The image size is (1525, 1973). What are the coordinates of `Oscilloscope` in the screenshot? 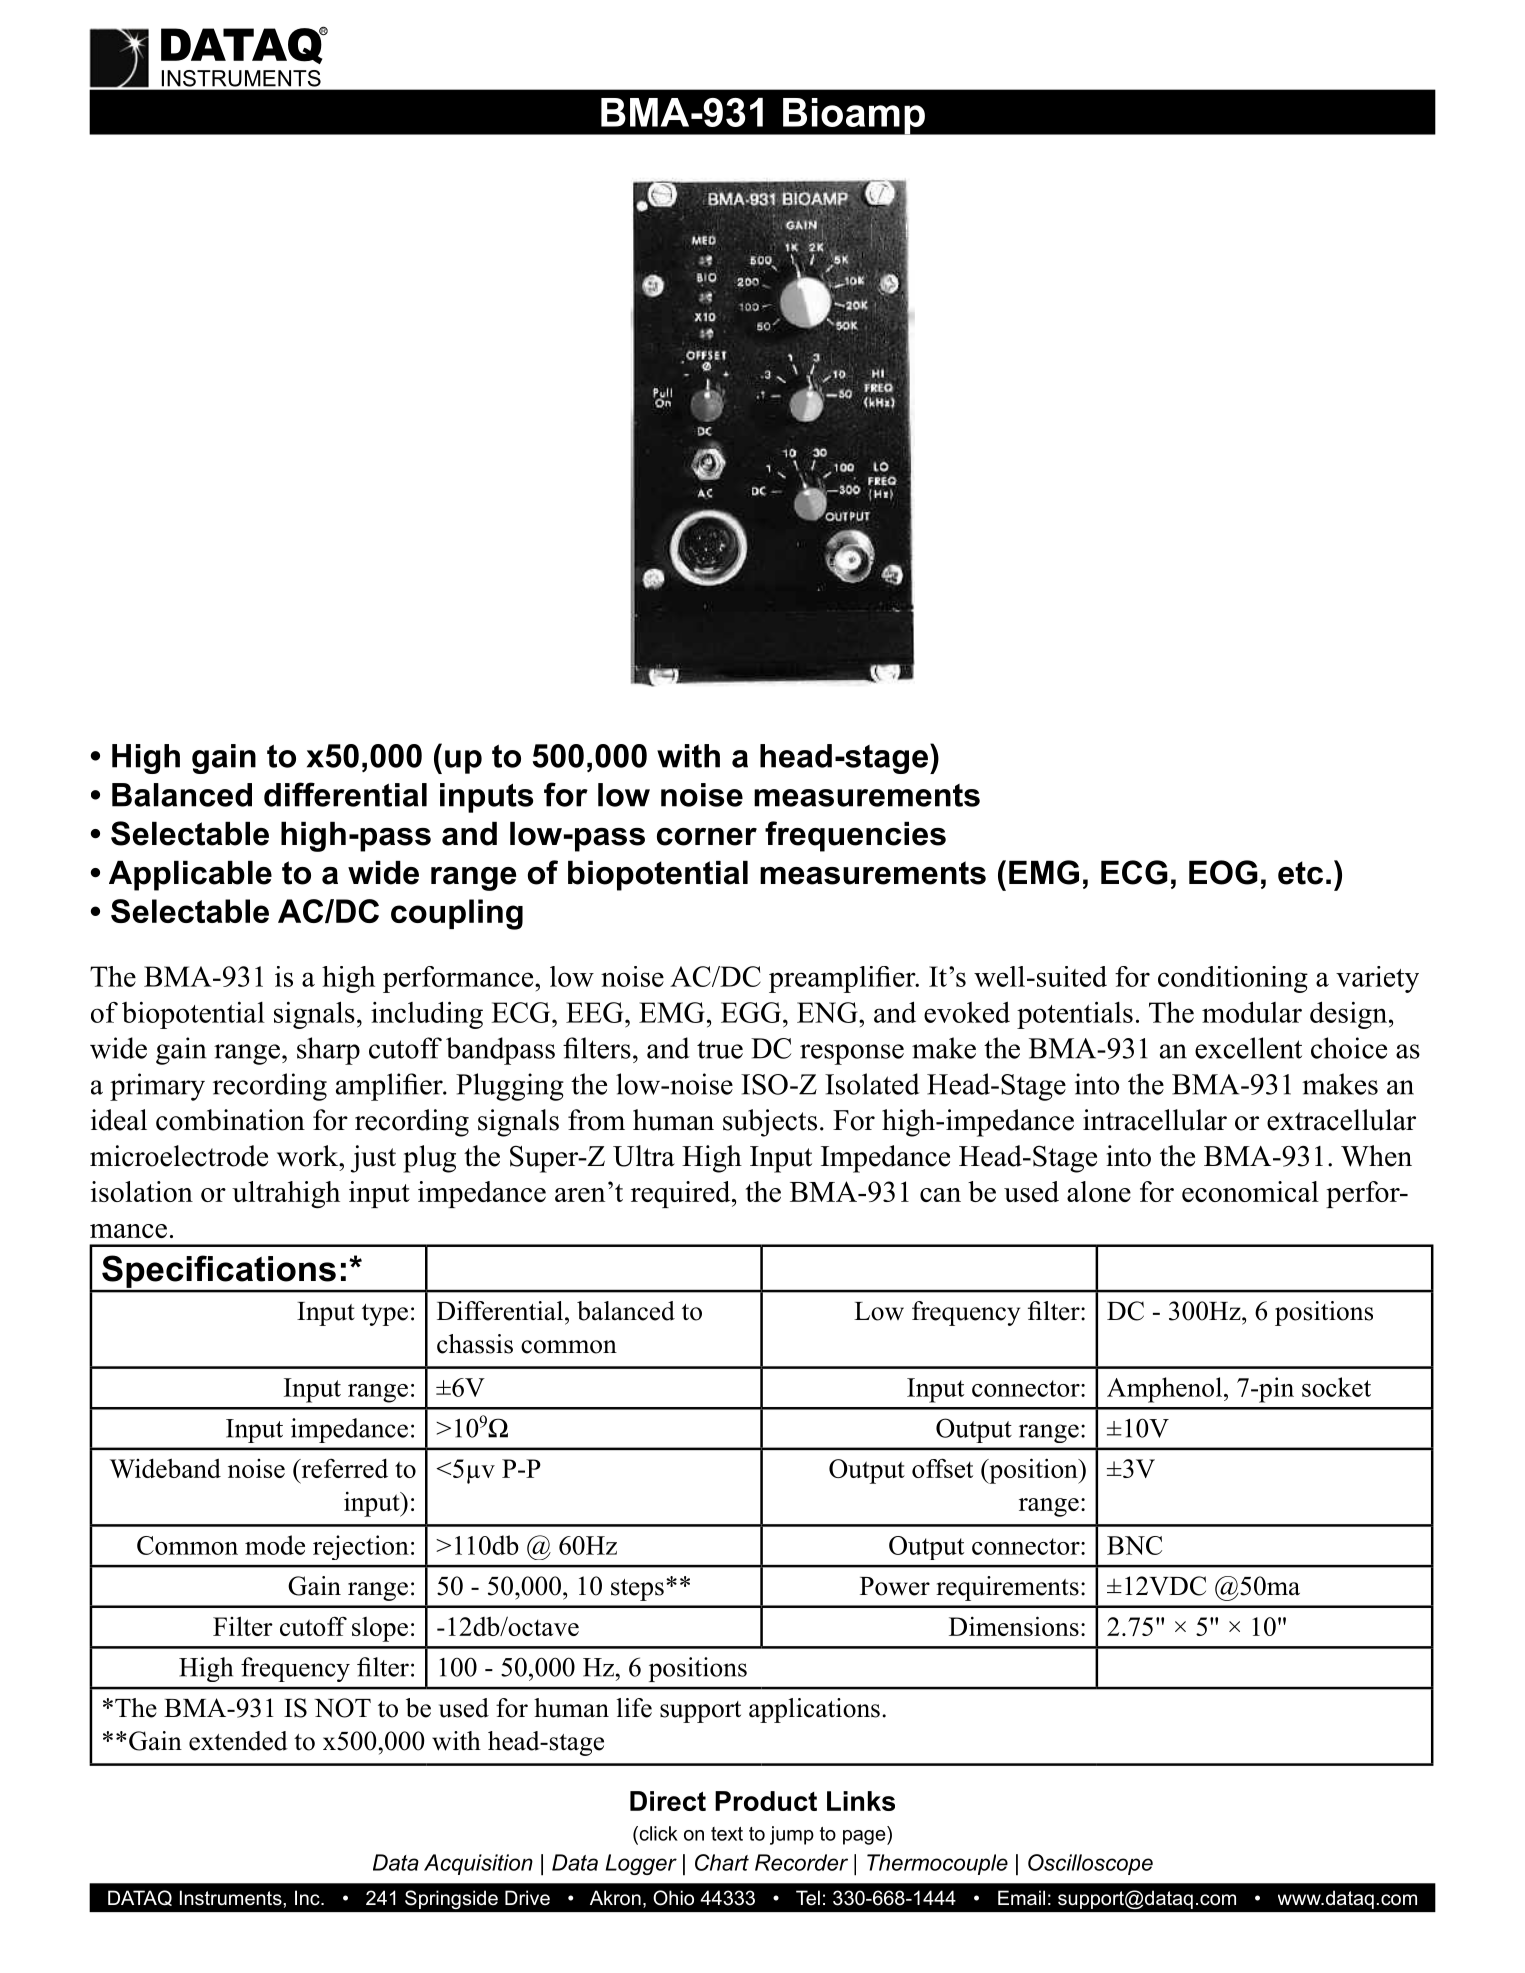 It's located at (1090, 1864).
